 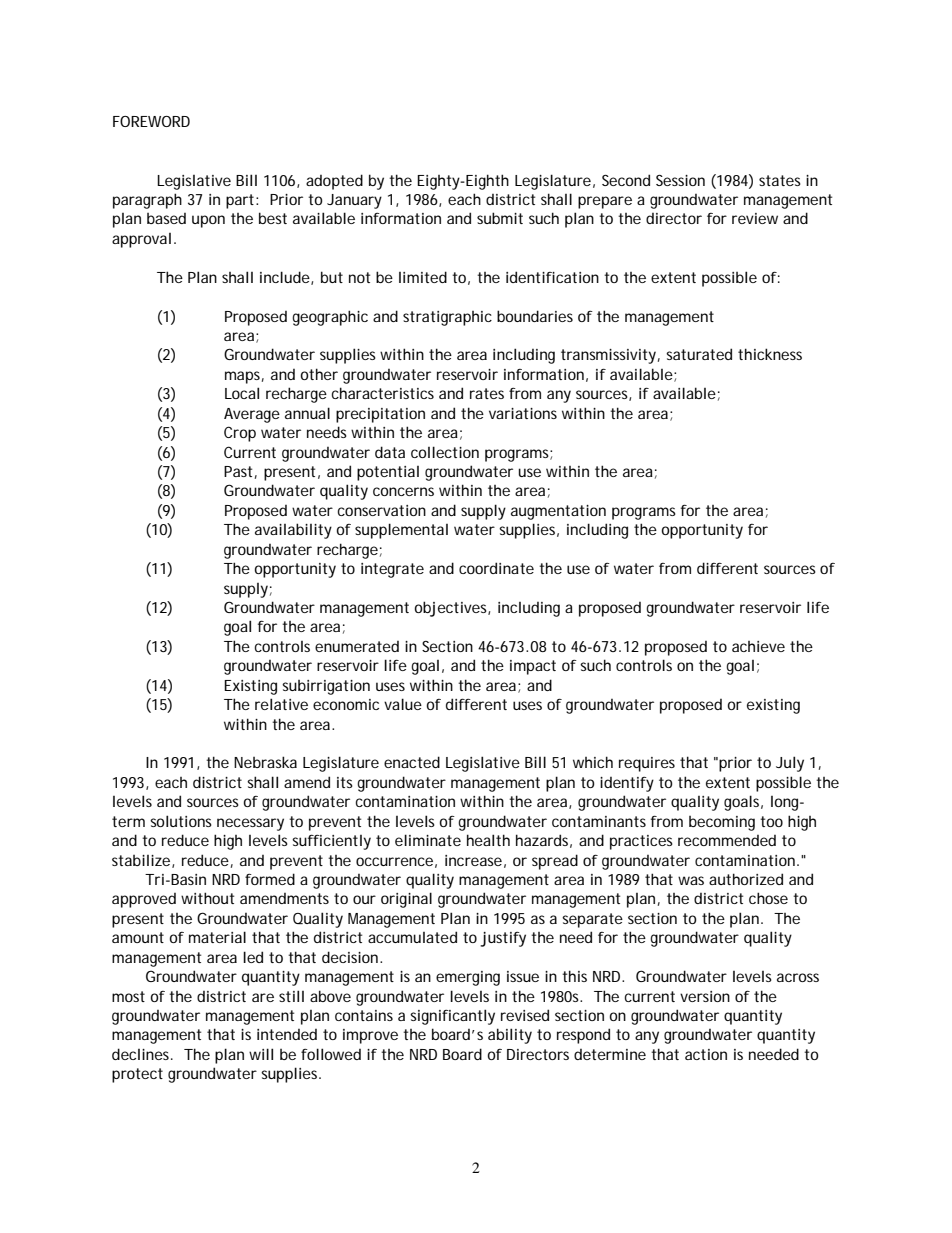 I want to click on objectives, so click(x=451, y=609).
